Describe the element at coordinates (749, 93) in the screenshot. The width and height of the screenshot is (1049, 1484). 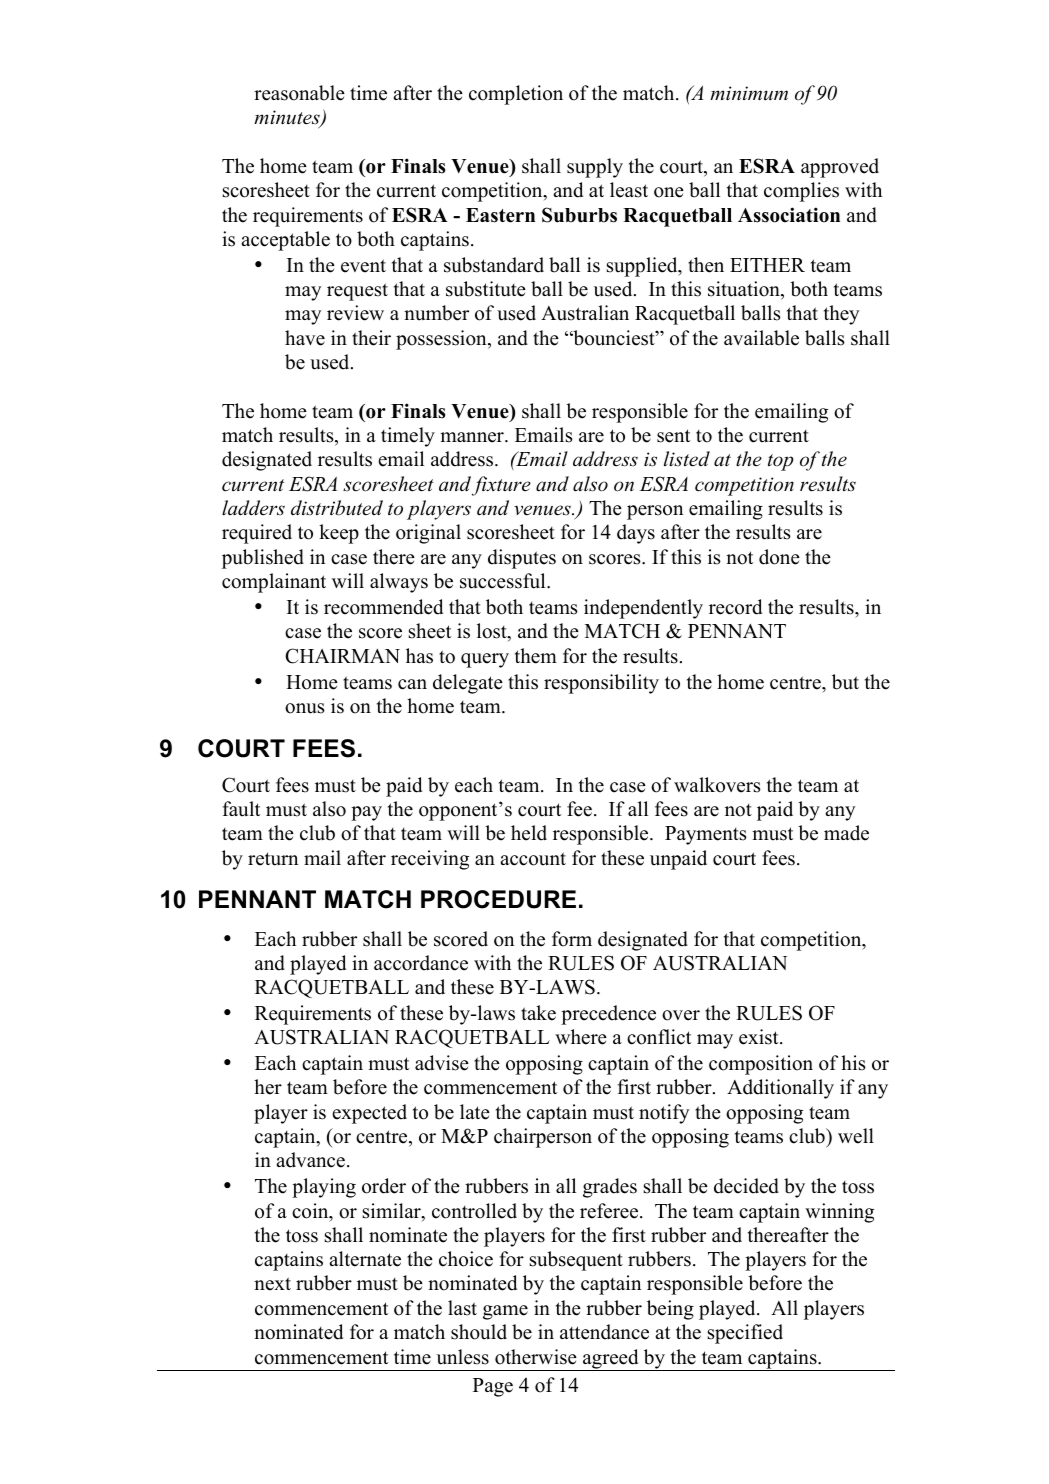
I see `minimum` at that location.
